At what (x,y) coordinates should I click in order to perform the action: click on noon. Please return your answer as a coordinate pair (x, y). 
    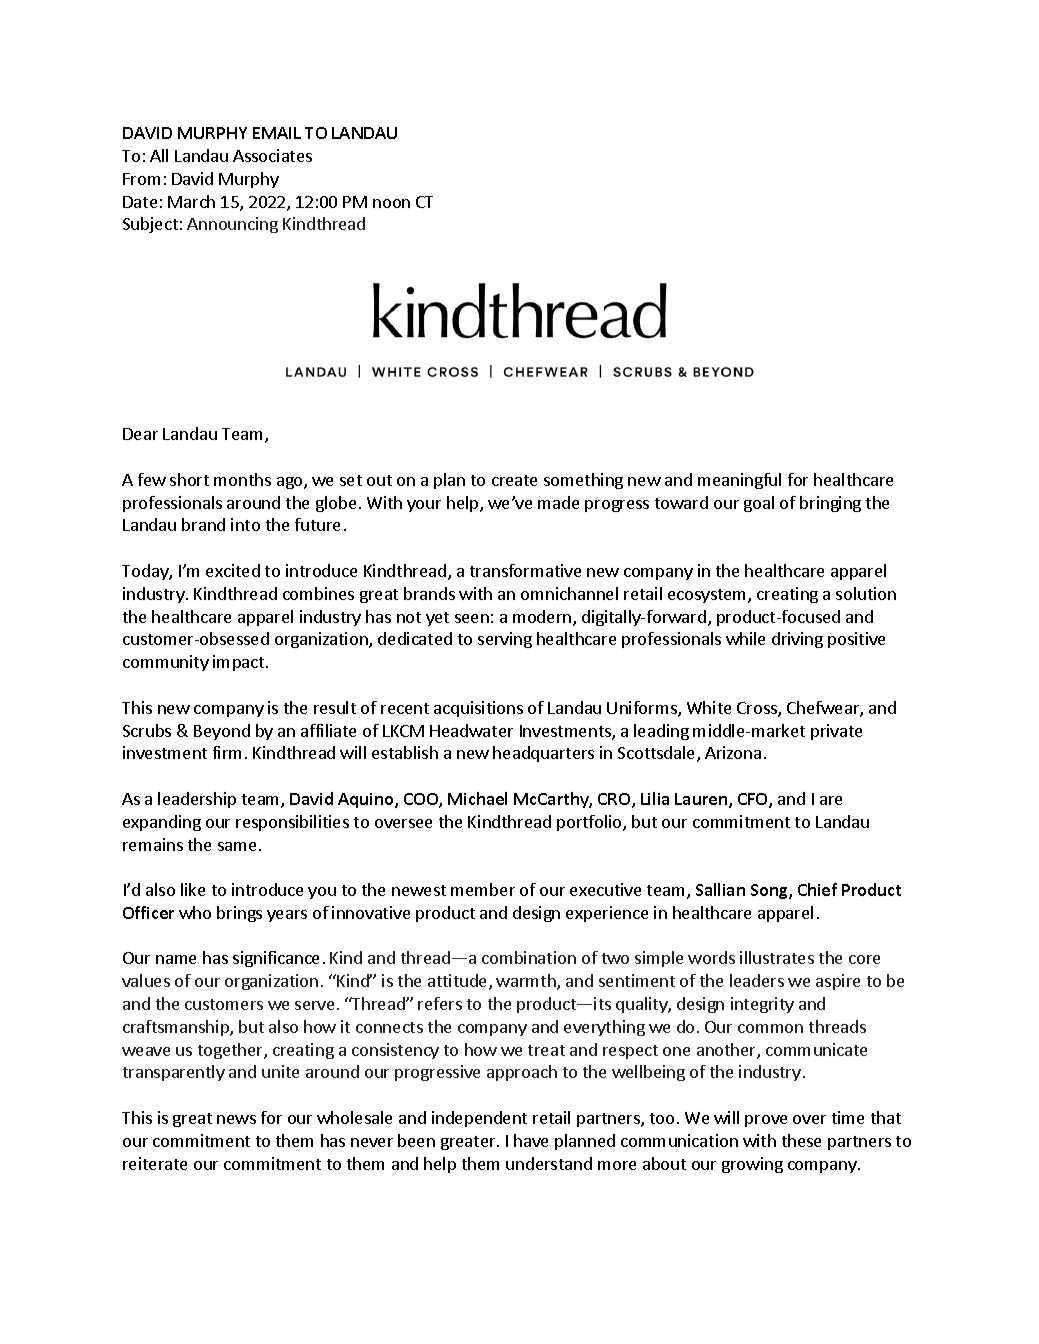
    Looking at the image, I should click on (391, 203).
